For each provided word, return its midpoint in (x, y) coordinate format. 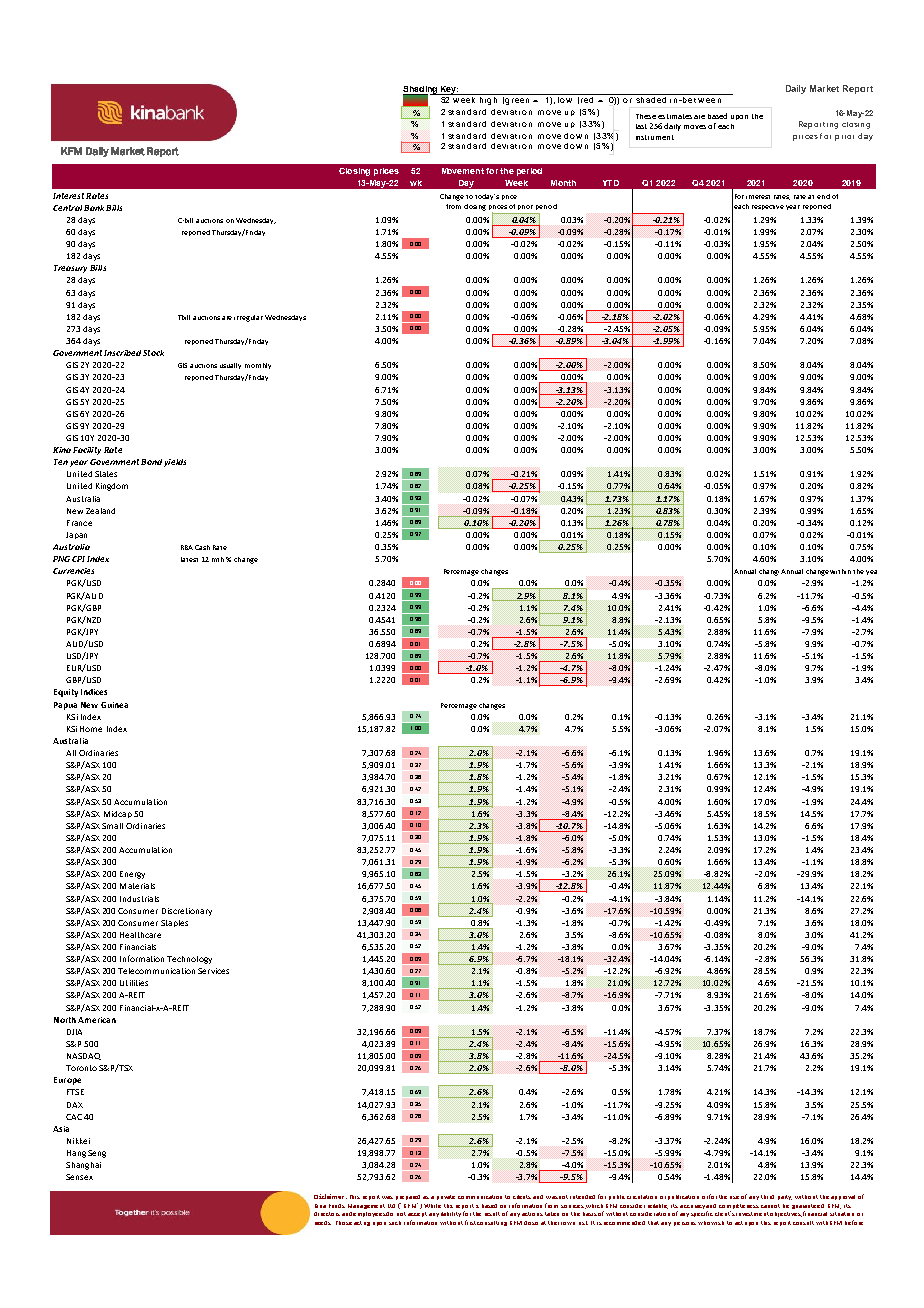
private (446, 1197)
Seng (97, 1154)
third (767, 1197)
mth (218, 559)
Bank (94, 208)
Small (112, 826)
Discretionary (187, 912)
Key (449, 90)
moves (695, 127)
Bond (151, 462)
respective (768, 207)
